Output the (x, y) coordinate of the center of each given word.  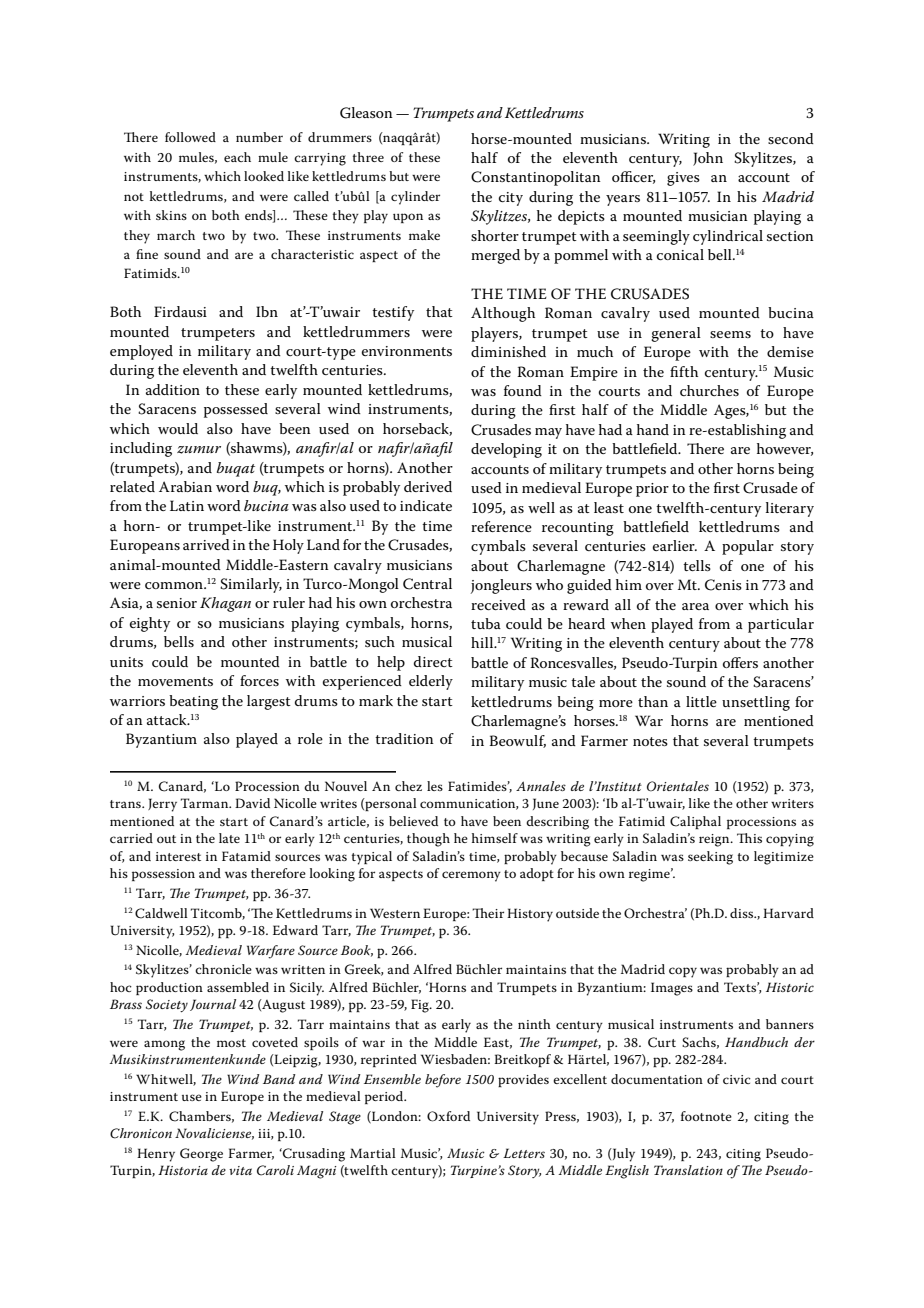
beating (193, 702)
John (708, 159)
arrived (206, 544)
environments (407, 351)
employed (141, 352)
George (201, 1155)
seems (730, 334)
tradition (404, 738)
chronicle (223, 969)
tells (697, 565)
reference (501, 526)
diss (743, 913)
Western (395, 913)
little (701, 701)
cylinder (415, 198)
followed (190, 137)
